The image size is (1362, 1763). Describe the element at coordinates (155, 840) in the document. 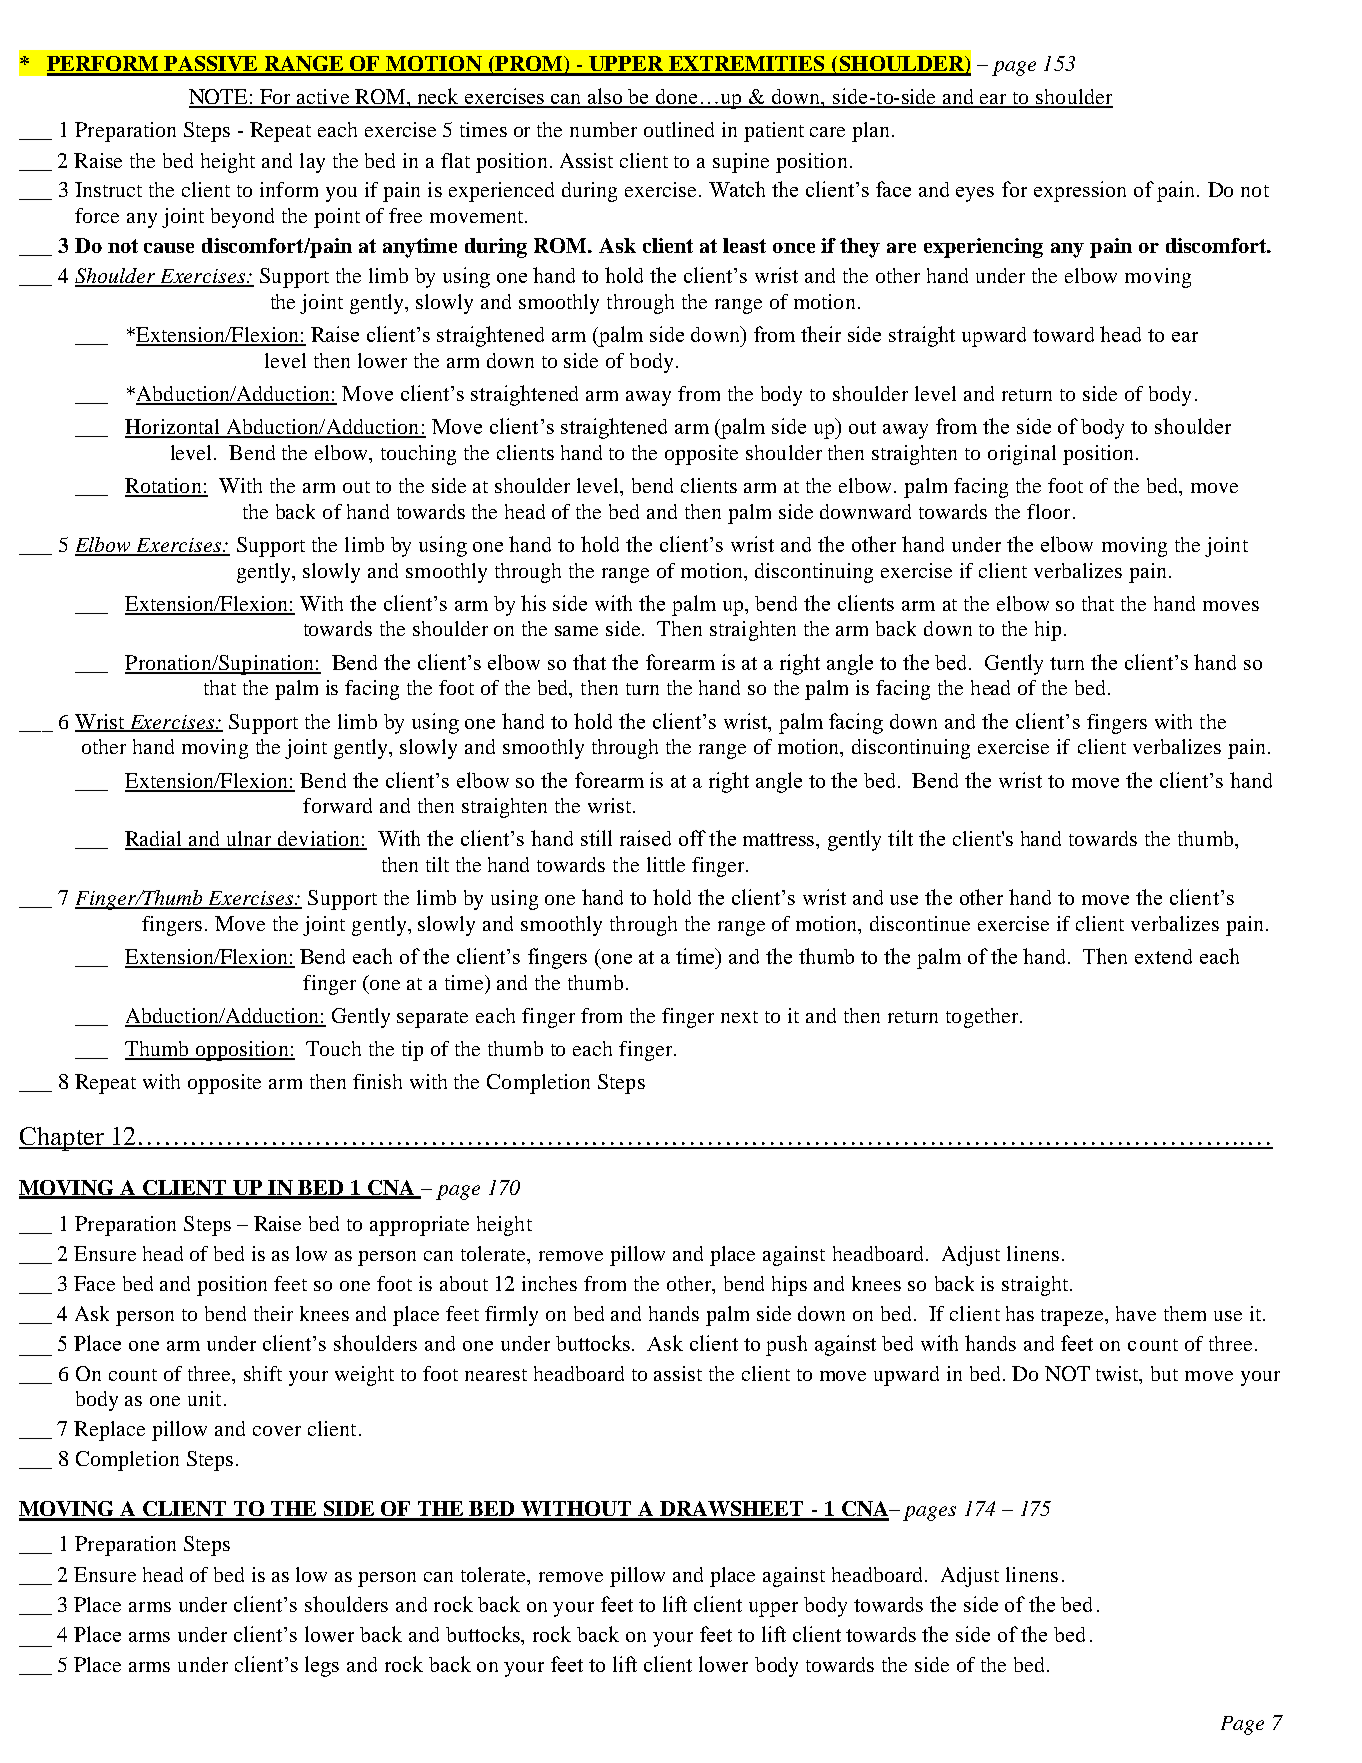

I see `Radial` at that location.
